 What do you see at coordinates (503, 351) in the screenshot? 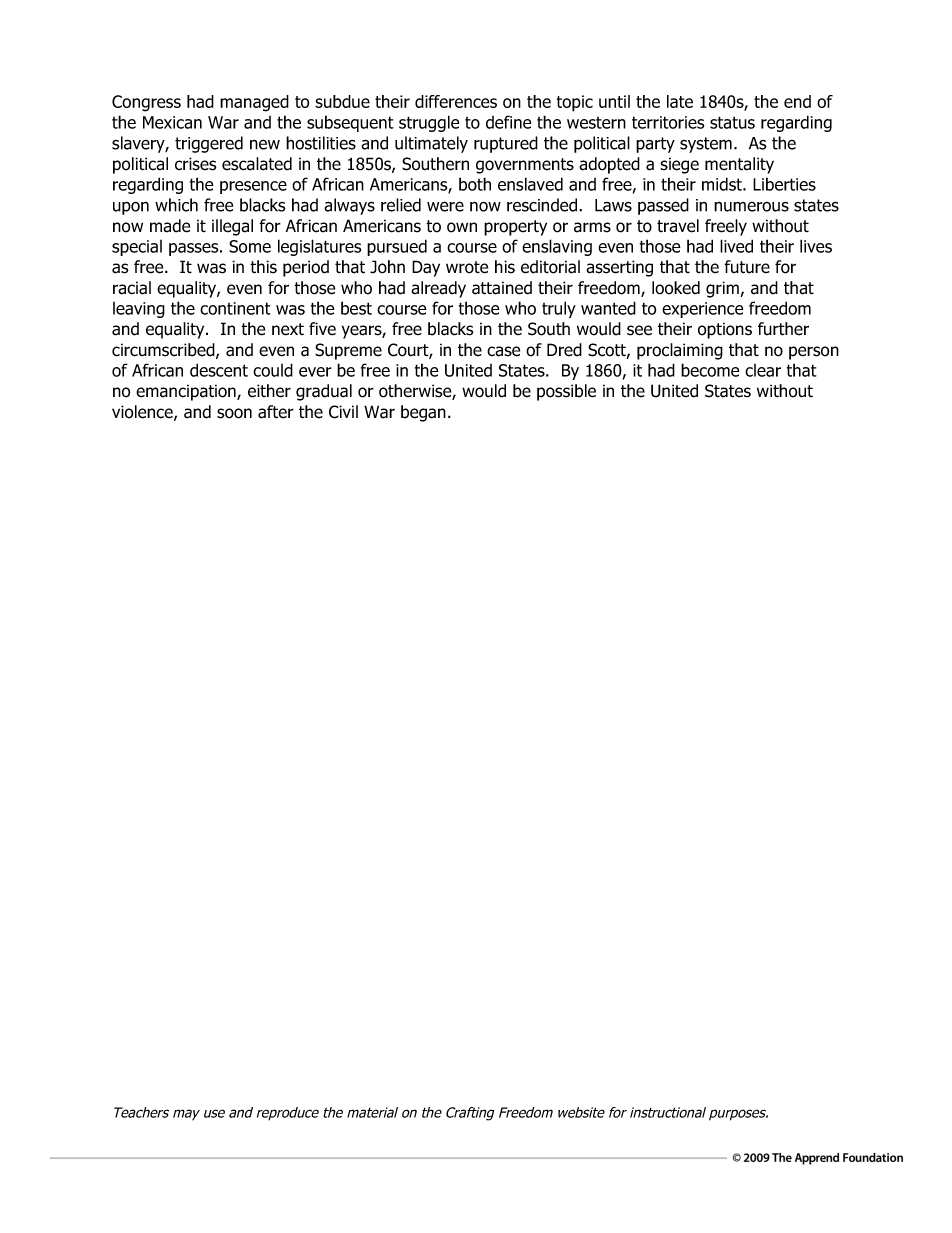
I see `case` at bounding box center [503, 351].
